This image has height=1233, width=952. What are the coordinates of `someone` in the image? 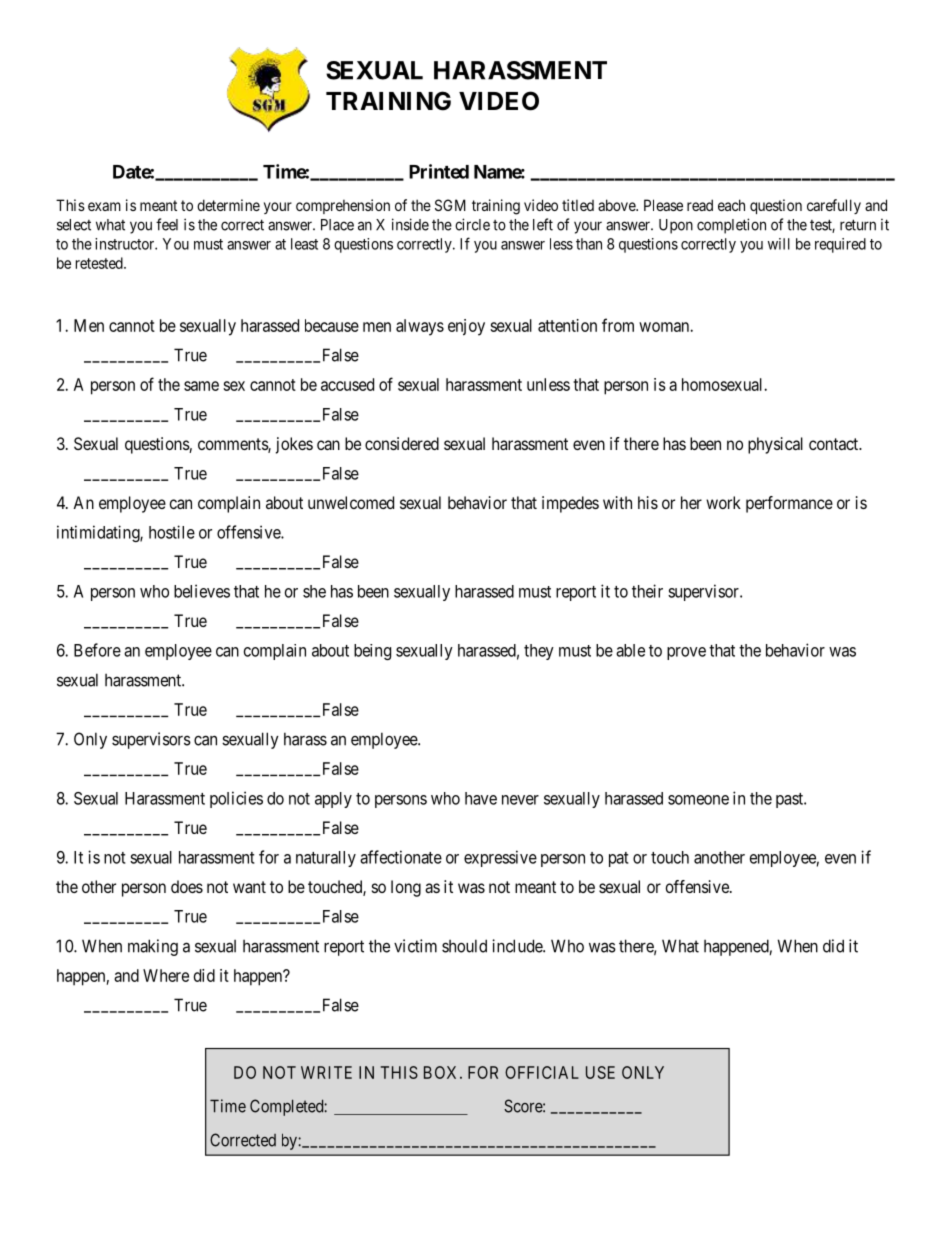 It's located at (698, 800).
